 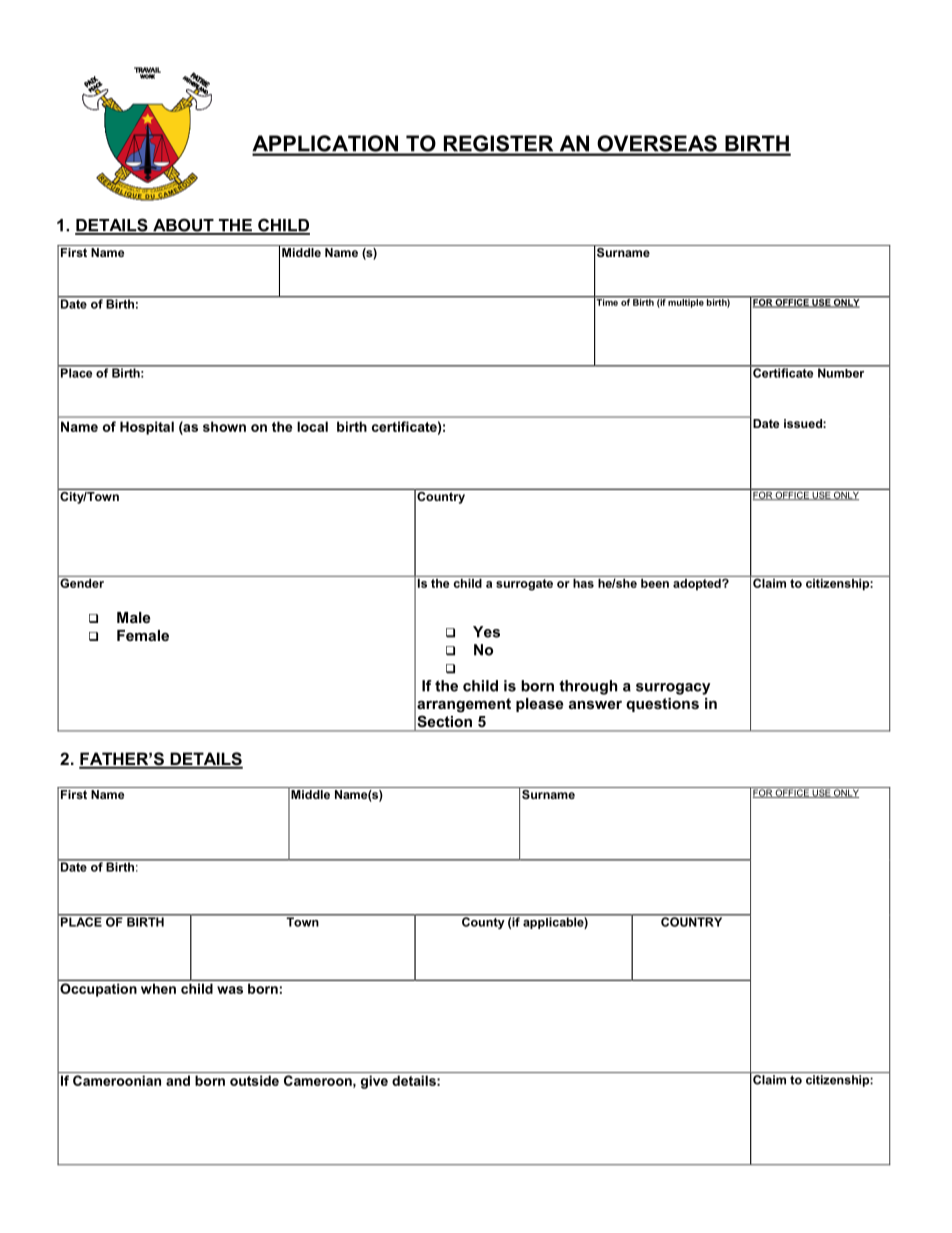 I want to click on shown, so click(x=224, y=426).
